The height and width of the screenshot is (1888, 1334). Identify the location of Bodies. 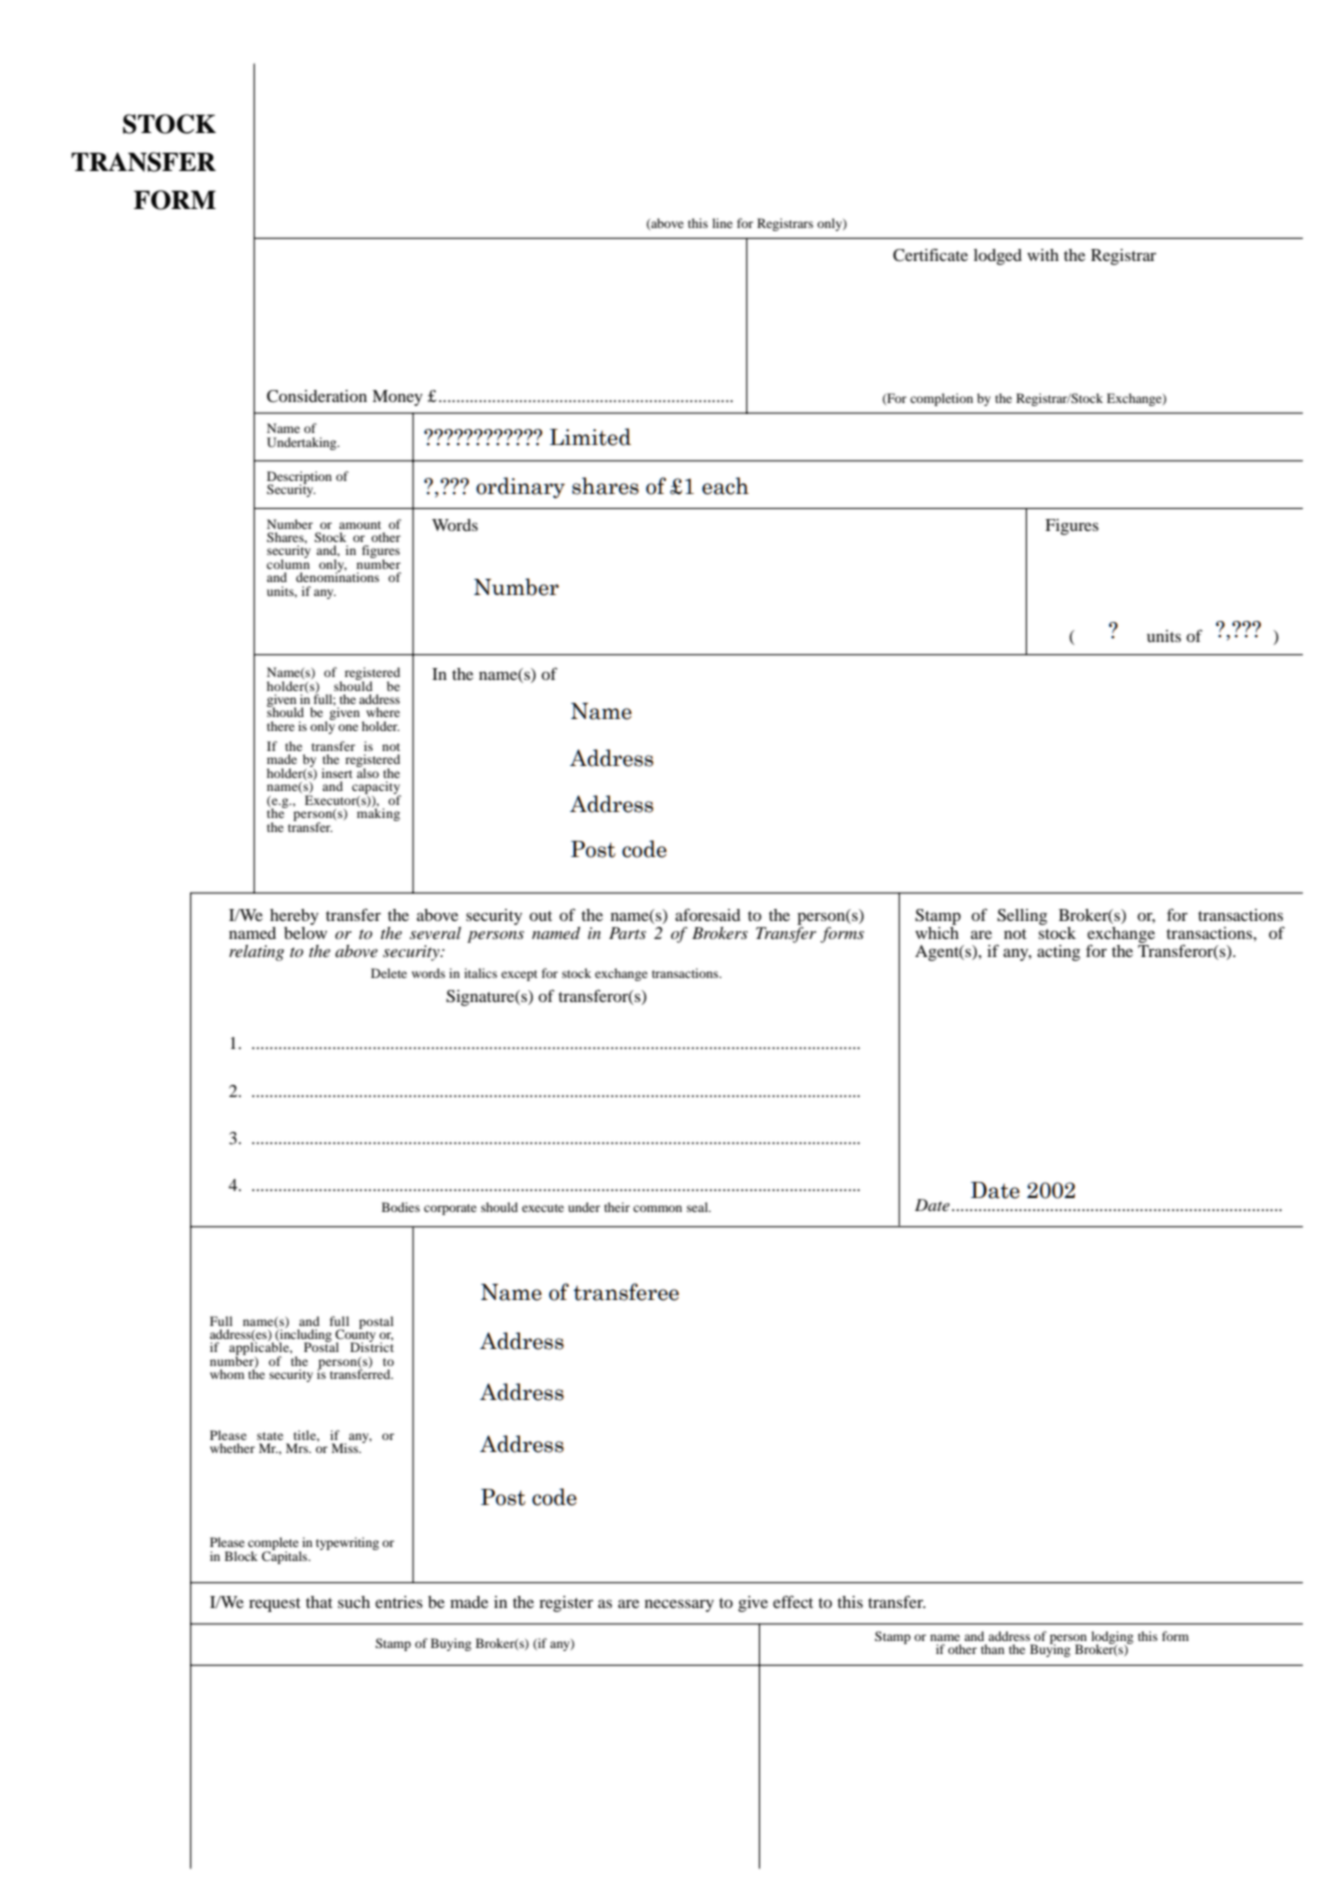
(401, 1207).
